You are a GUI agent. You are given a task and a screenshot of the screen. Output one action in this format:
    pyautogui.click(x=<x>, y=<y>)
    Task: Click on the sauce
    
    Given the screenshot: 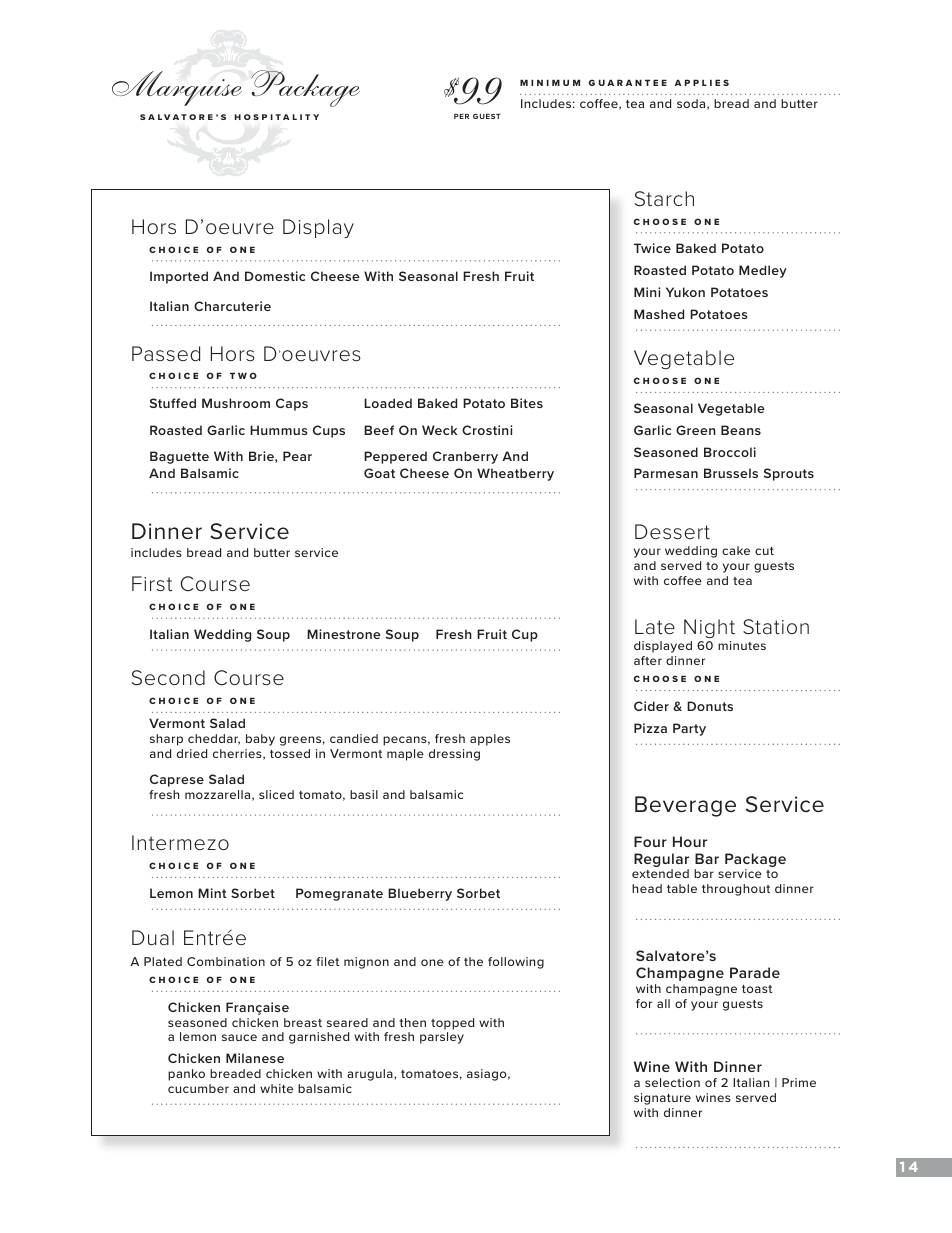 What is the action you would take?
    pyautogui.click(x=239, y=1037)
